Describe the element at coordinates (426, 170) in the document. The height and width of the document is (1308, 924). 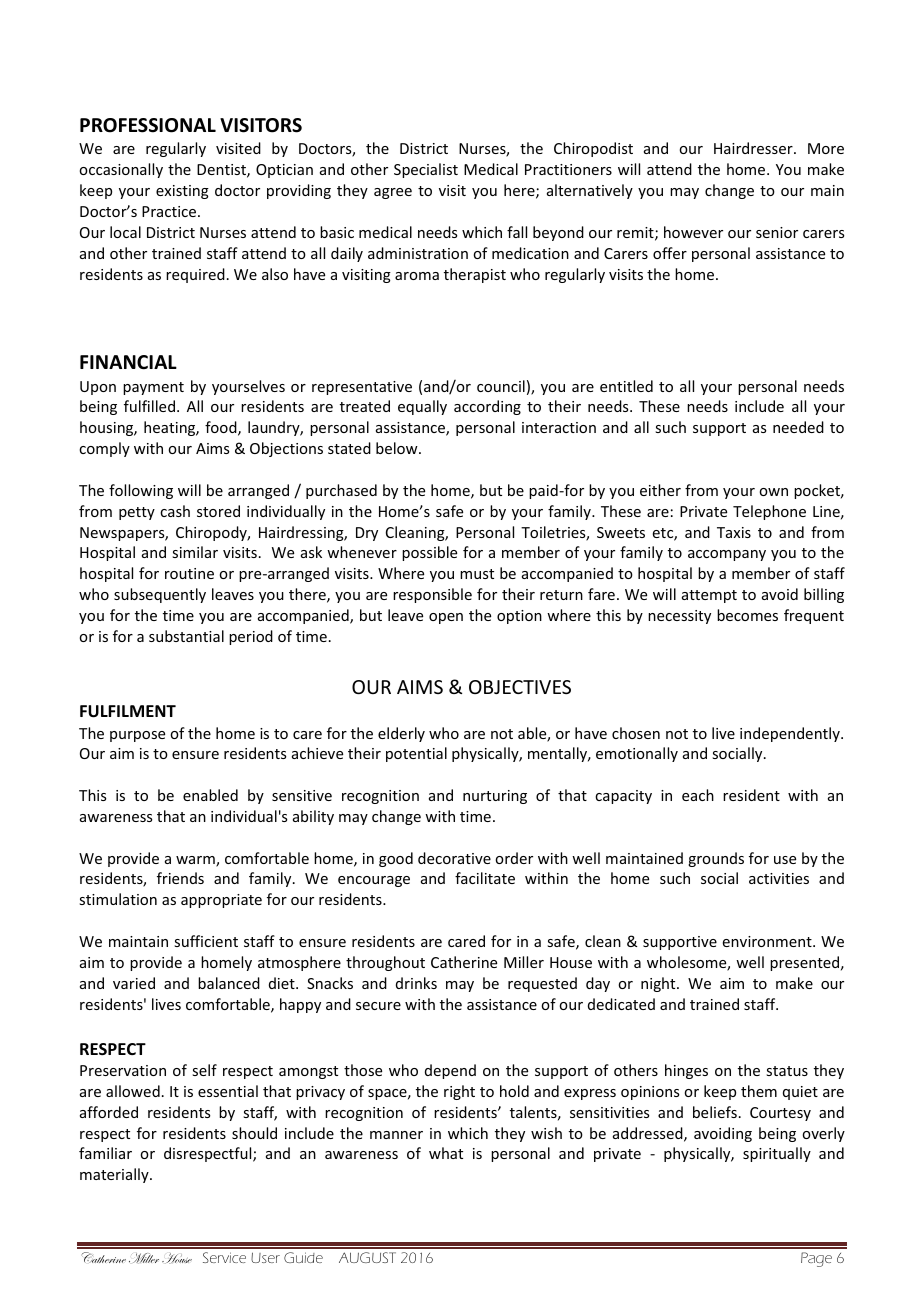
I see `Specialist` at that location.
